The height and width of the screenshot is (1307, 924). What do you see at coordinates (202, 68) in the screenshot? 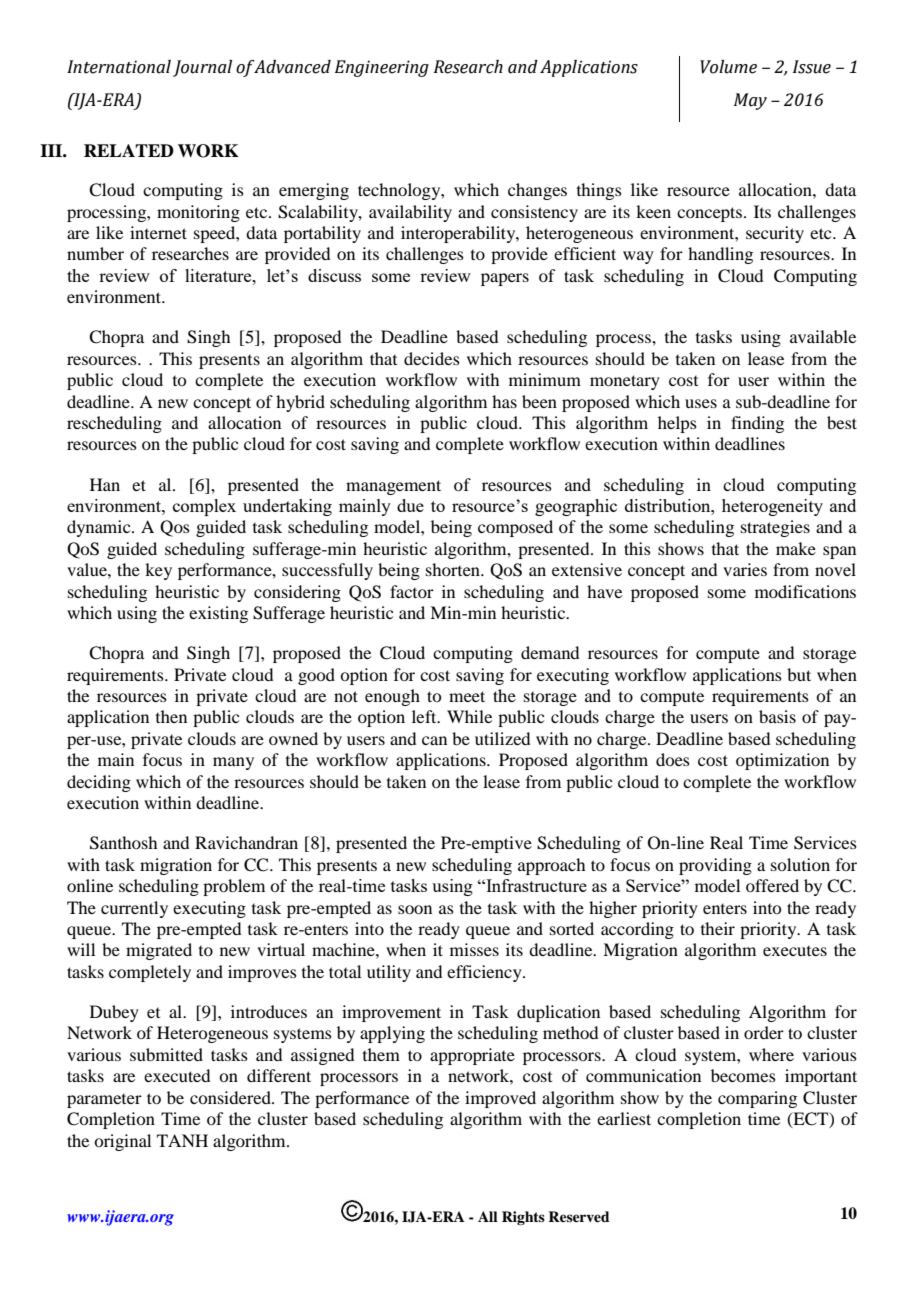
I see `Journal` at bounding box center [202, 68].
